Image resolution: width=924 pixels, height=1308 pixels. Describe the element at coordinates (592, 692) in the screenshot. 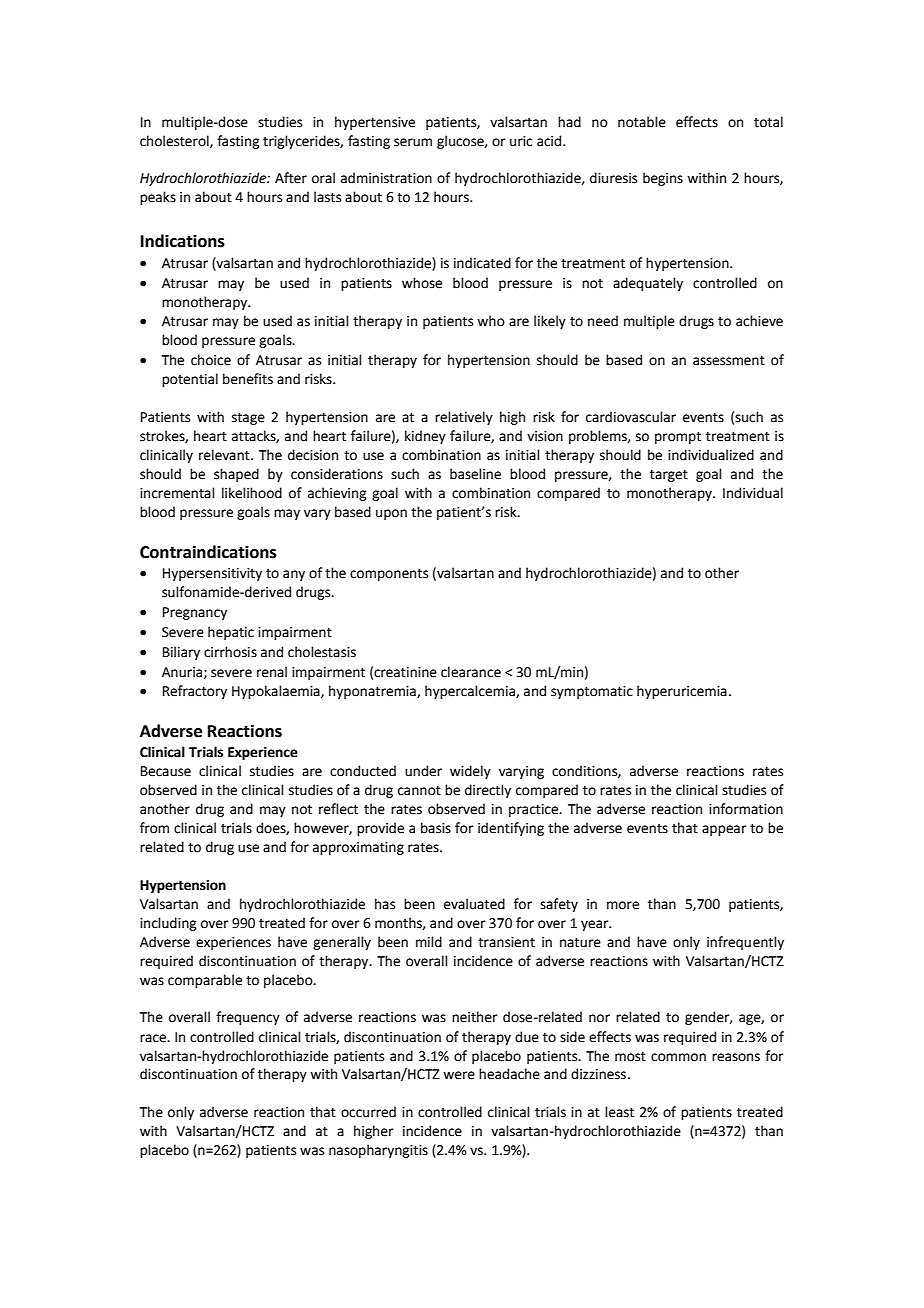

I see `symptomatic` at that location.
